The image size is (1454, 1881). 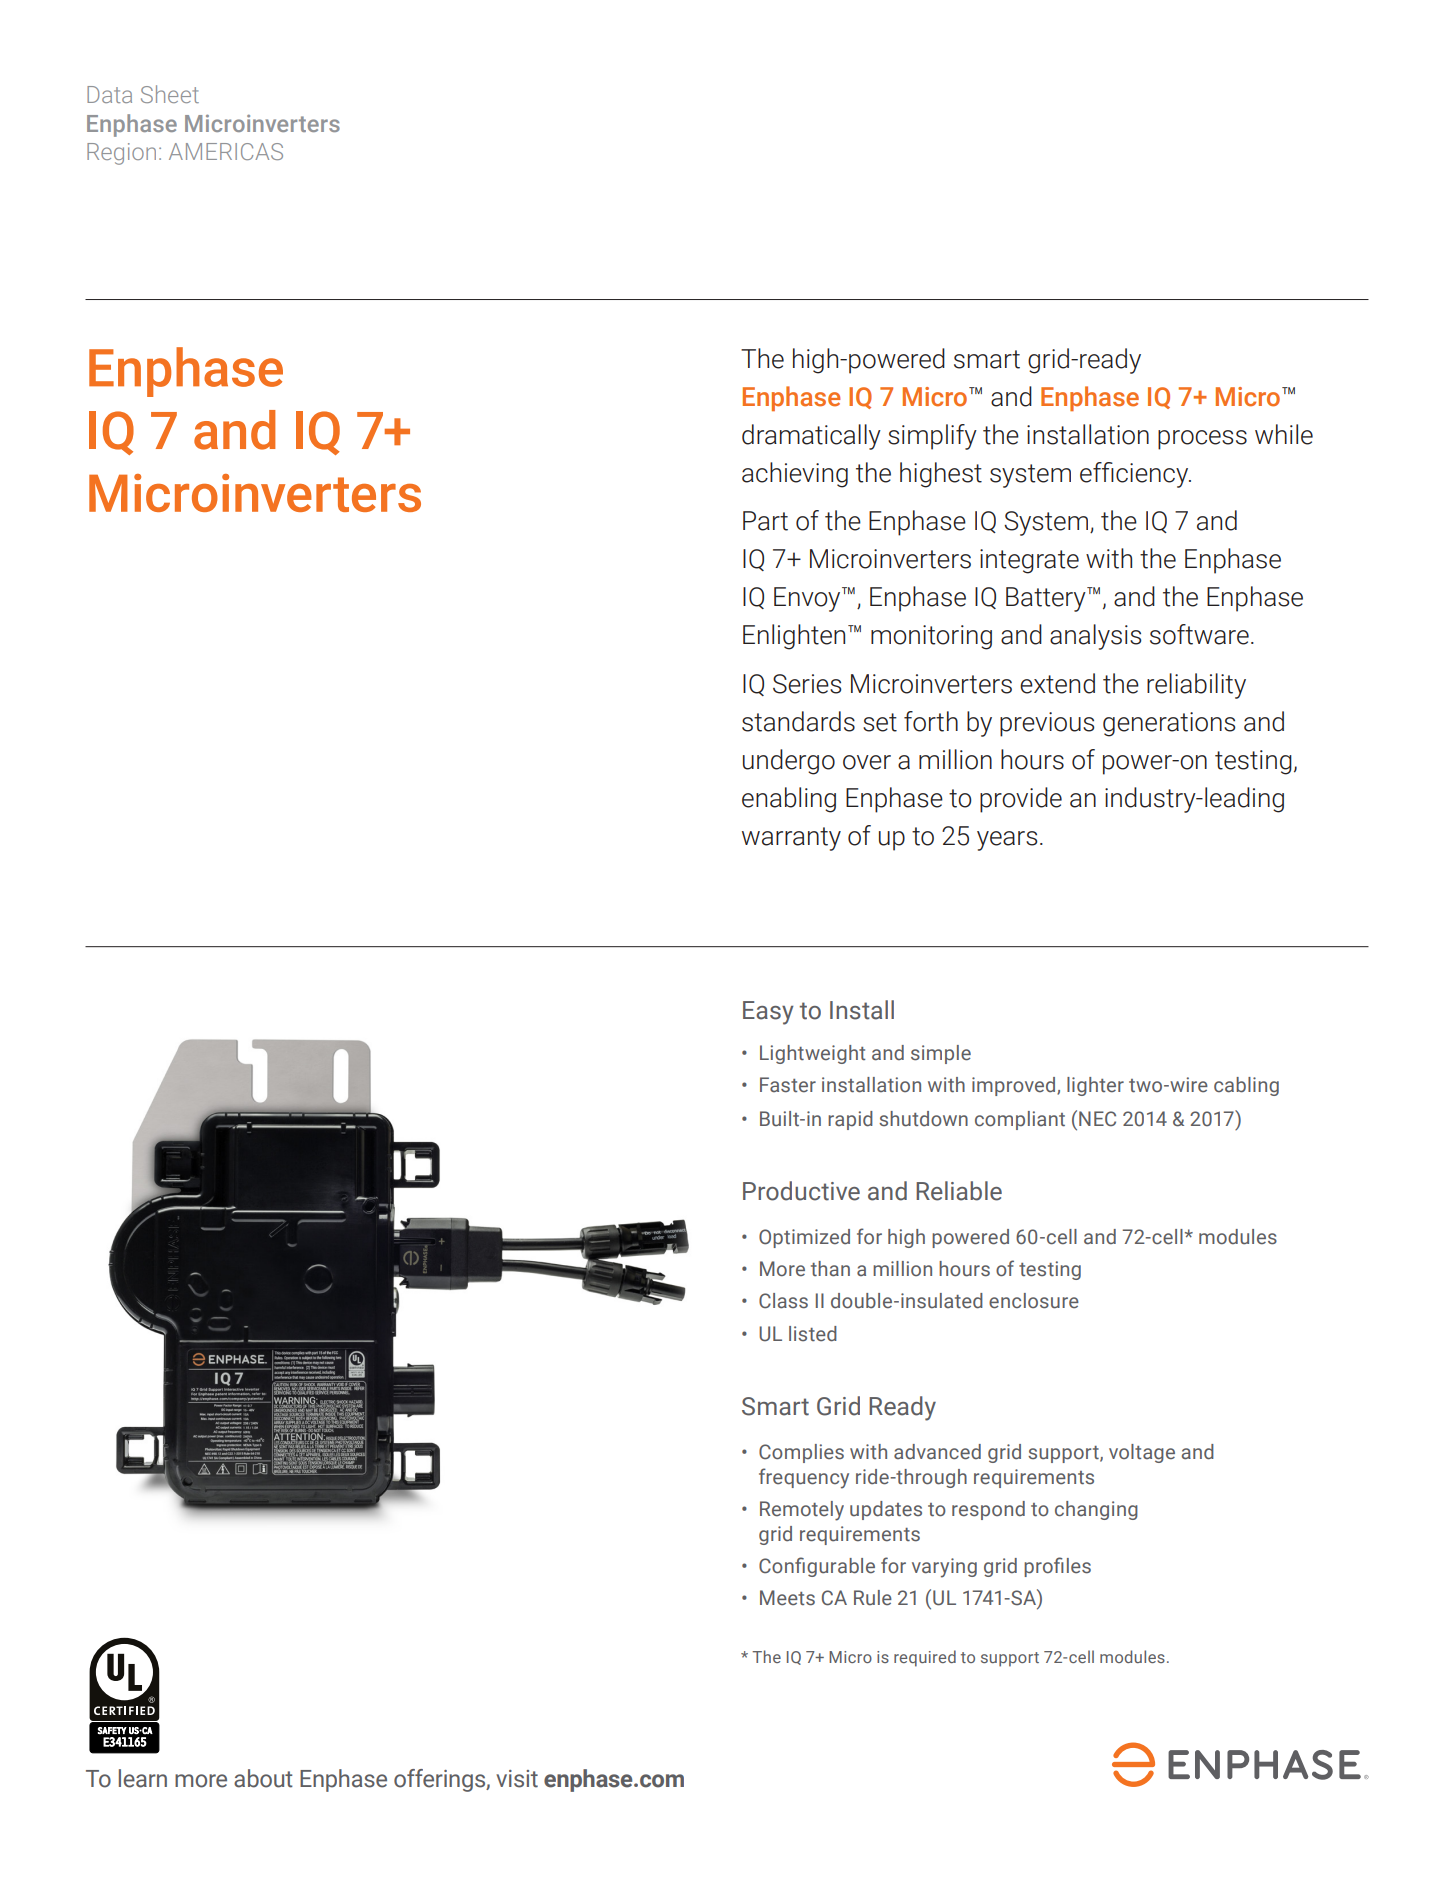 What do you see at coordinates (1169, 724) in the image?
I see `generations` at bounding box center [1169, 724].
